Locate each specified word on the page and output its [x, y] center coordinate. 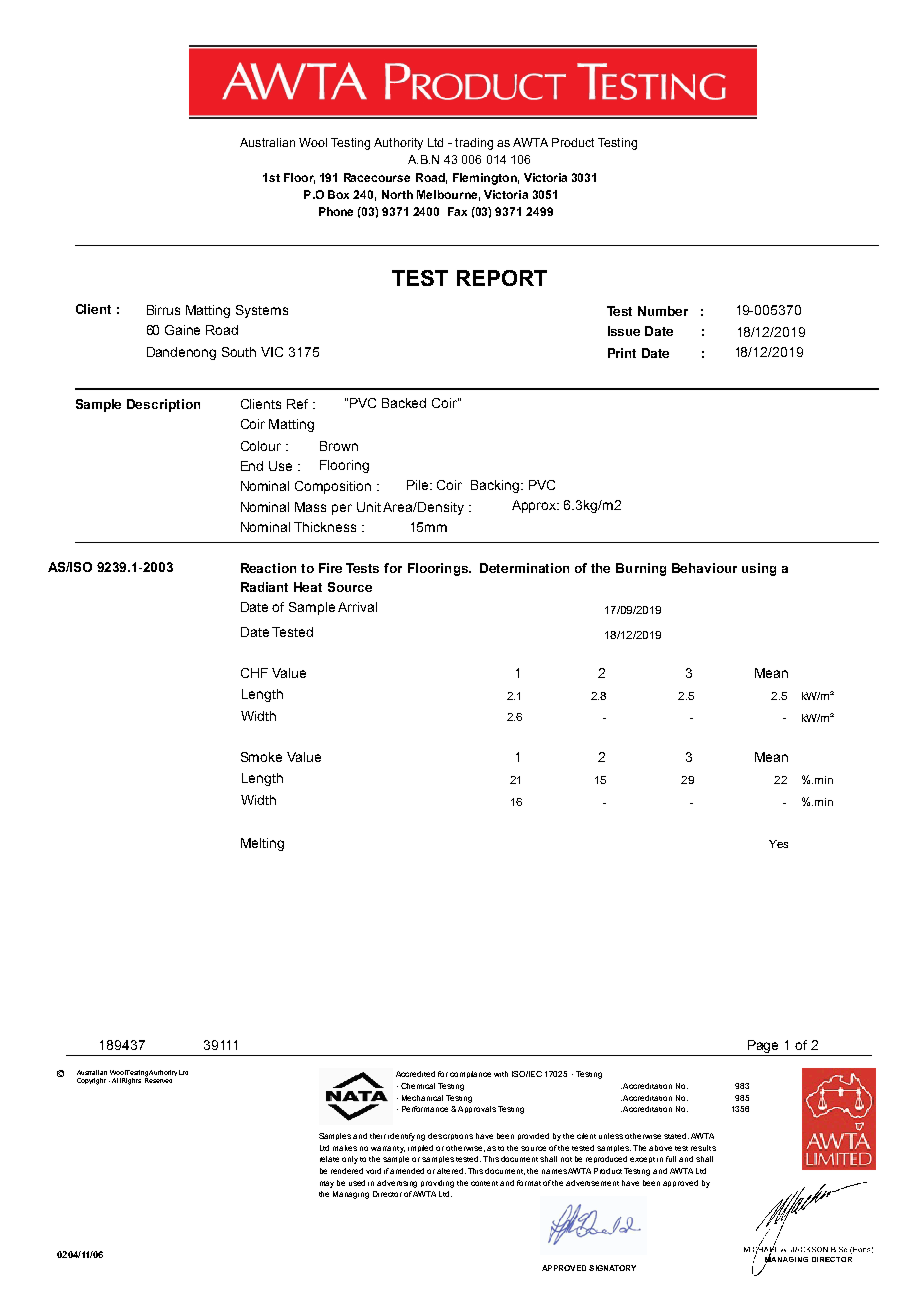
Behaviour [704, 568]
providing [437, 1184]
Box [338, 194]
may [327, 1184]
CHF [254, 673]
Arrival [357, 607]
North [397, 194]
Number [663, 311]
